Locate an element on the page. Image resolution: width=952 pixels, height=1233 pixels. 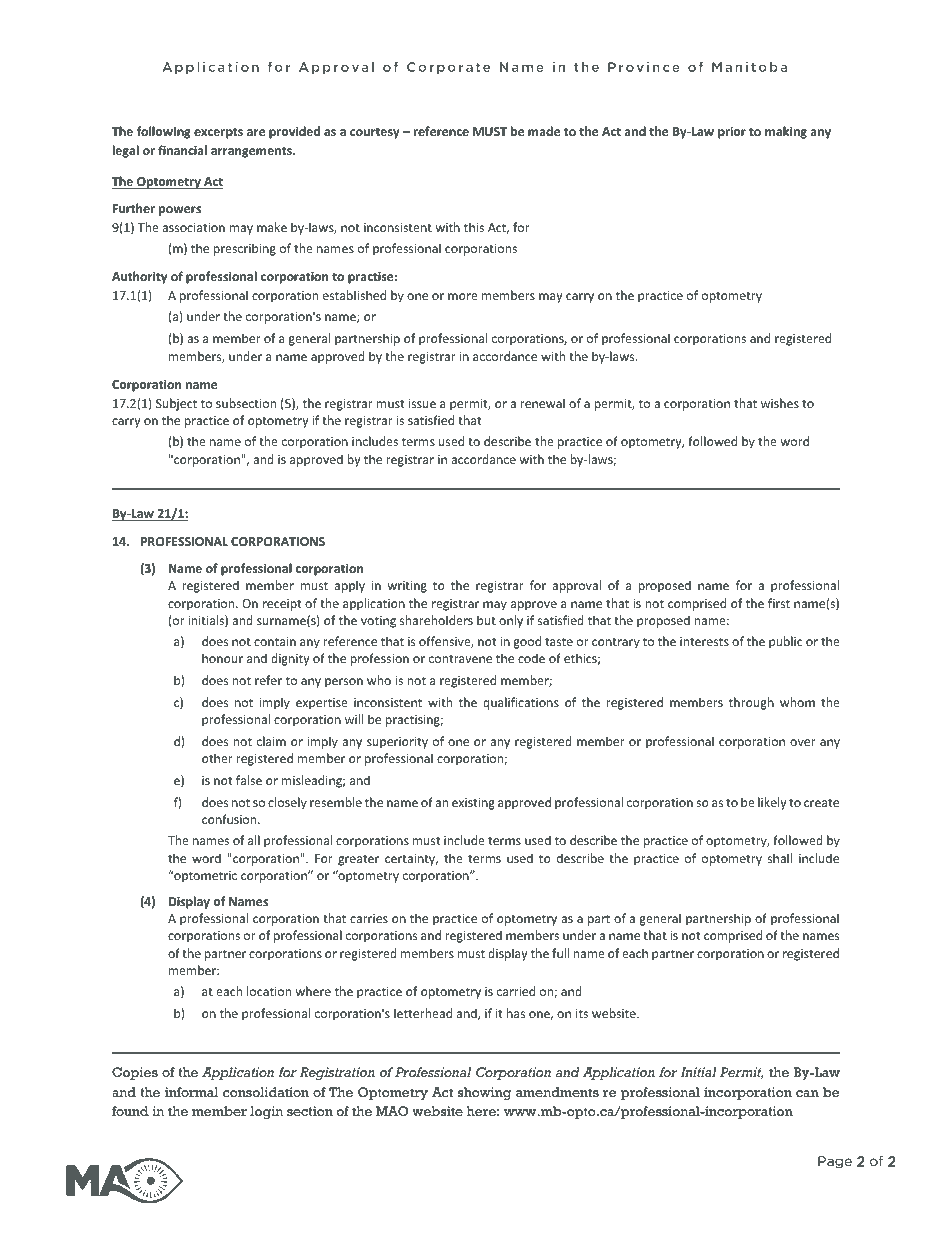
showing is located at coordinates (485, 1093).
